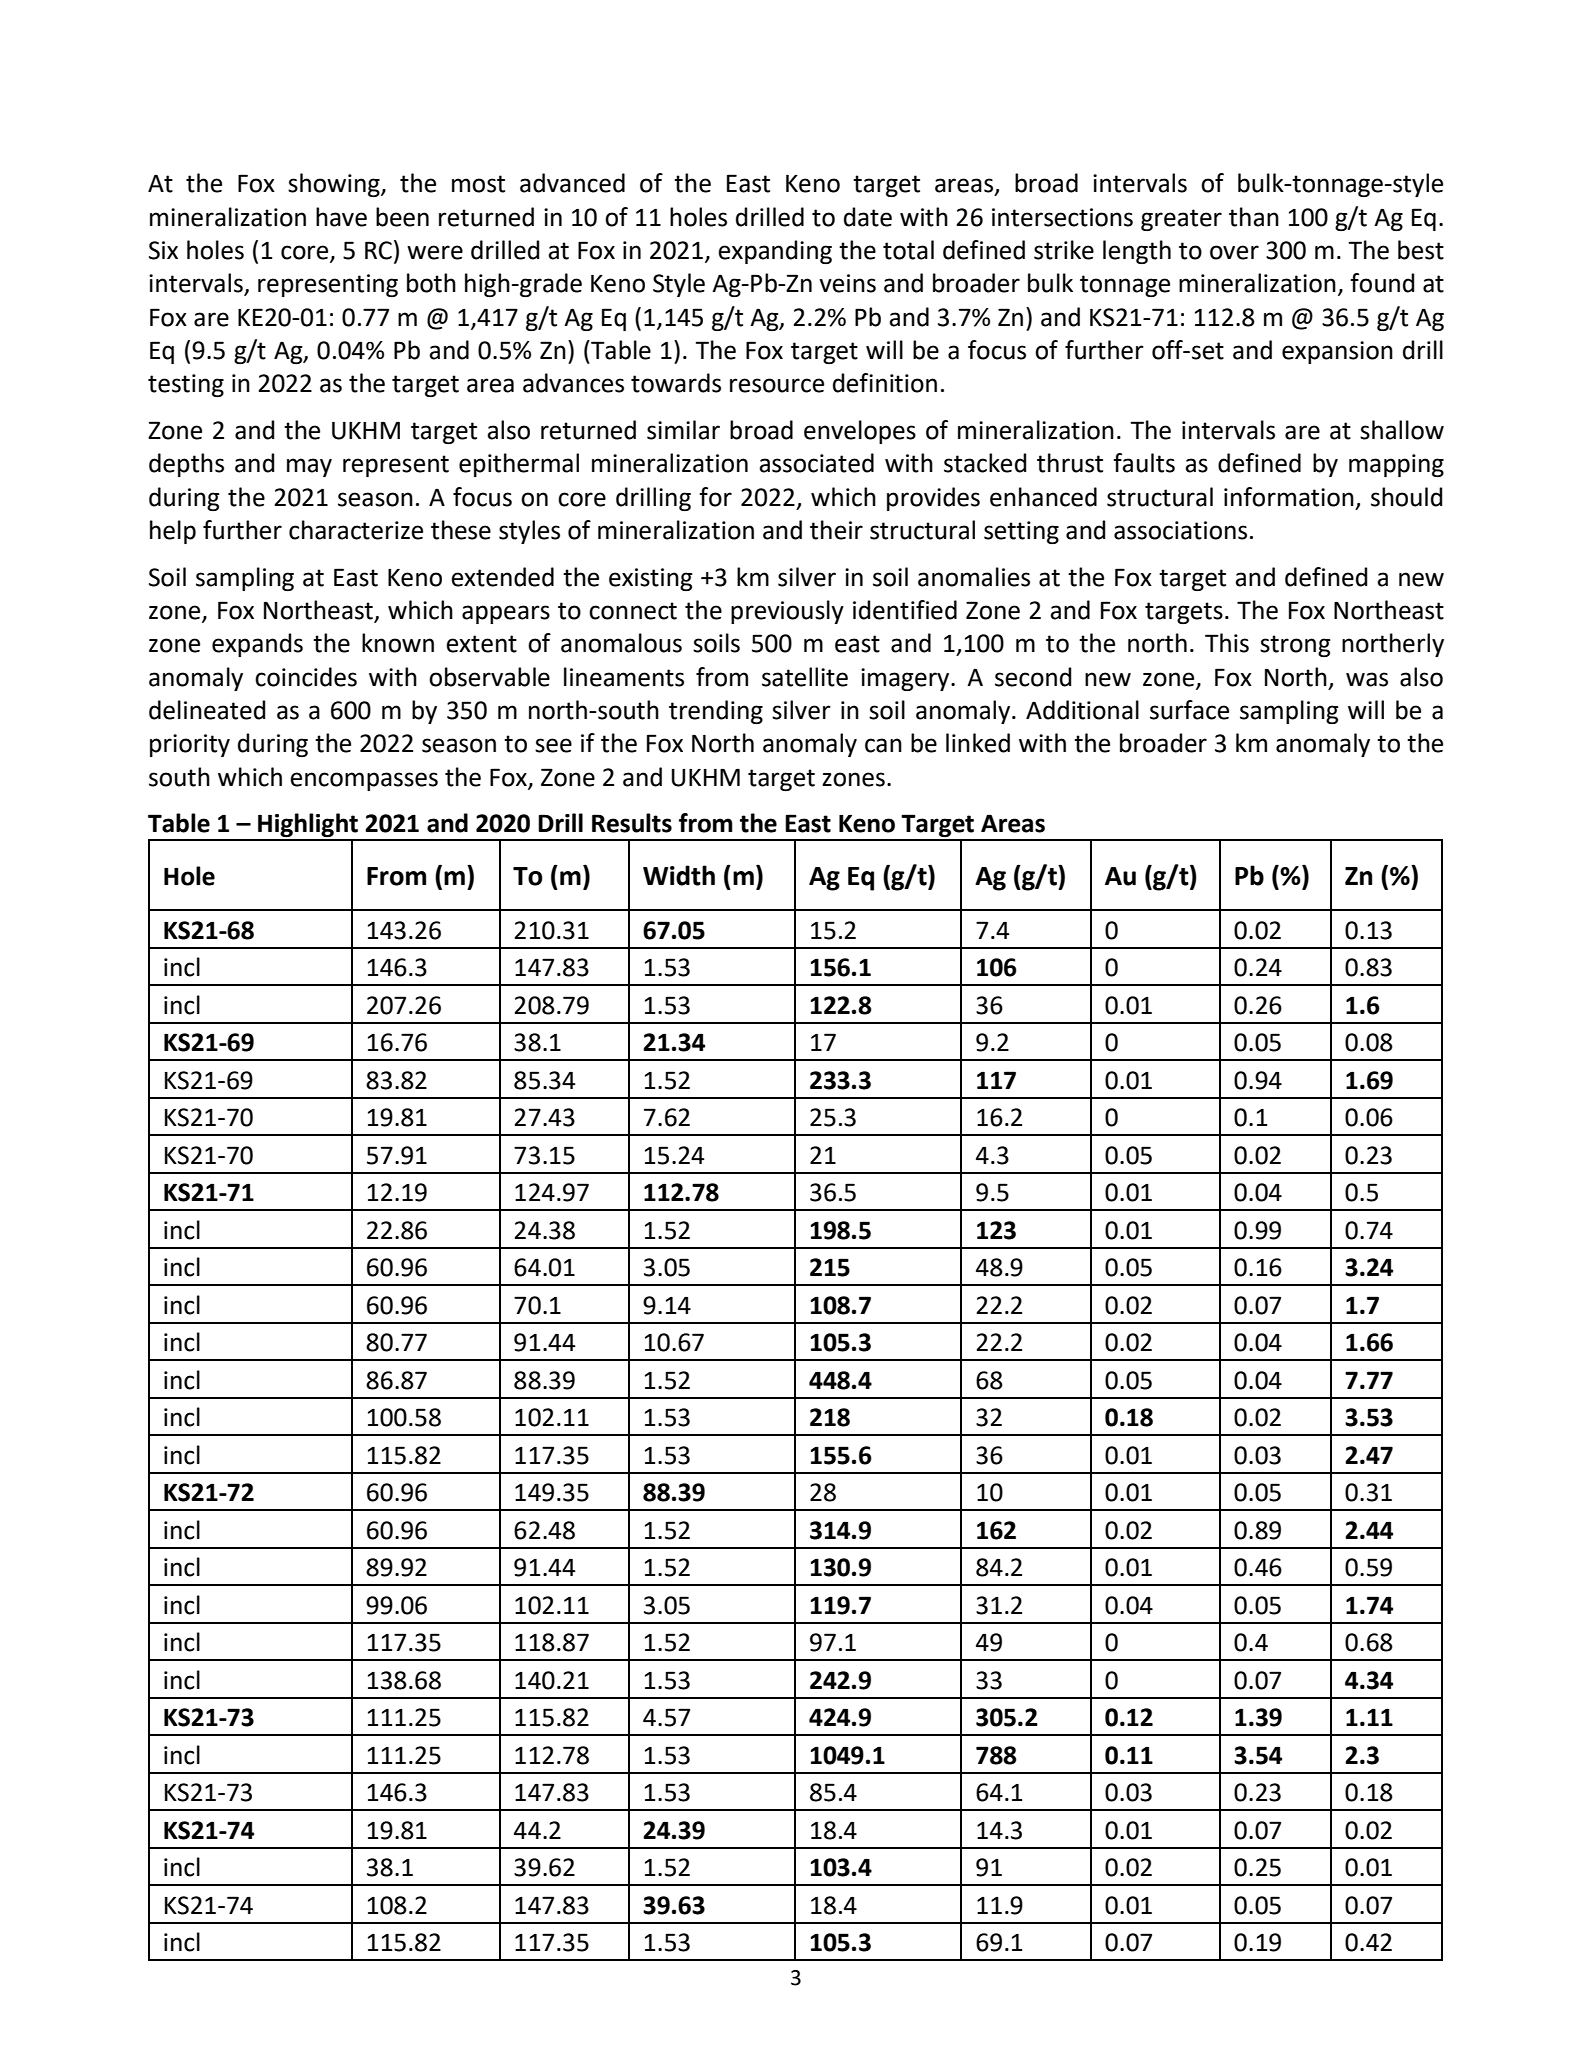 The width and height of the screenshot is (1594, 2062). I want to click on have, so click(341, 217).
